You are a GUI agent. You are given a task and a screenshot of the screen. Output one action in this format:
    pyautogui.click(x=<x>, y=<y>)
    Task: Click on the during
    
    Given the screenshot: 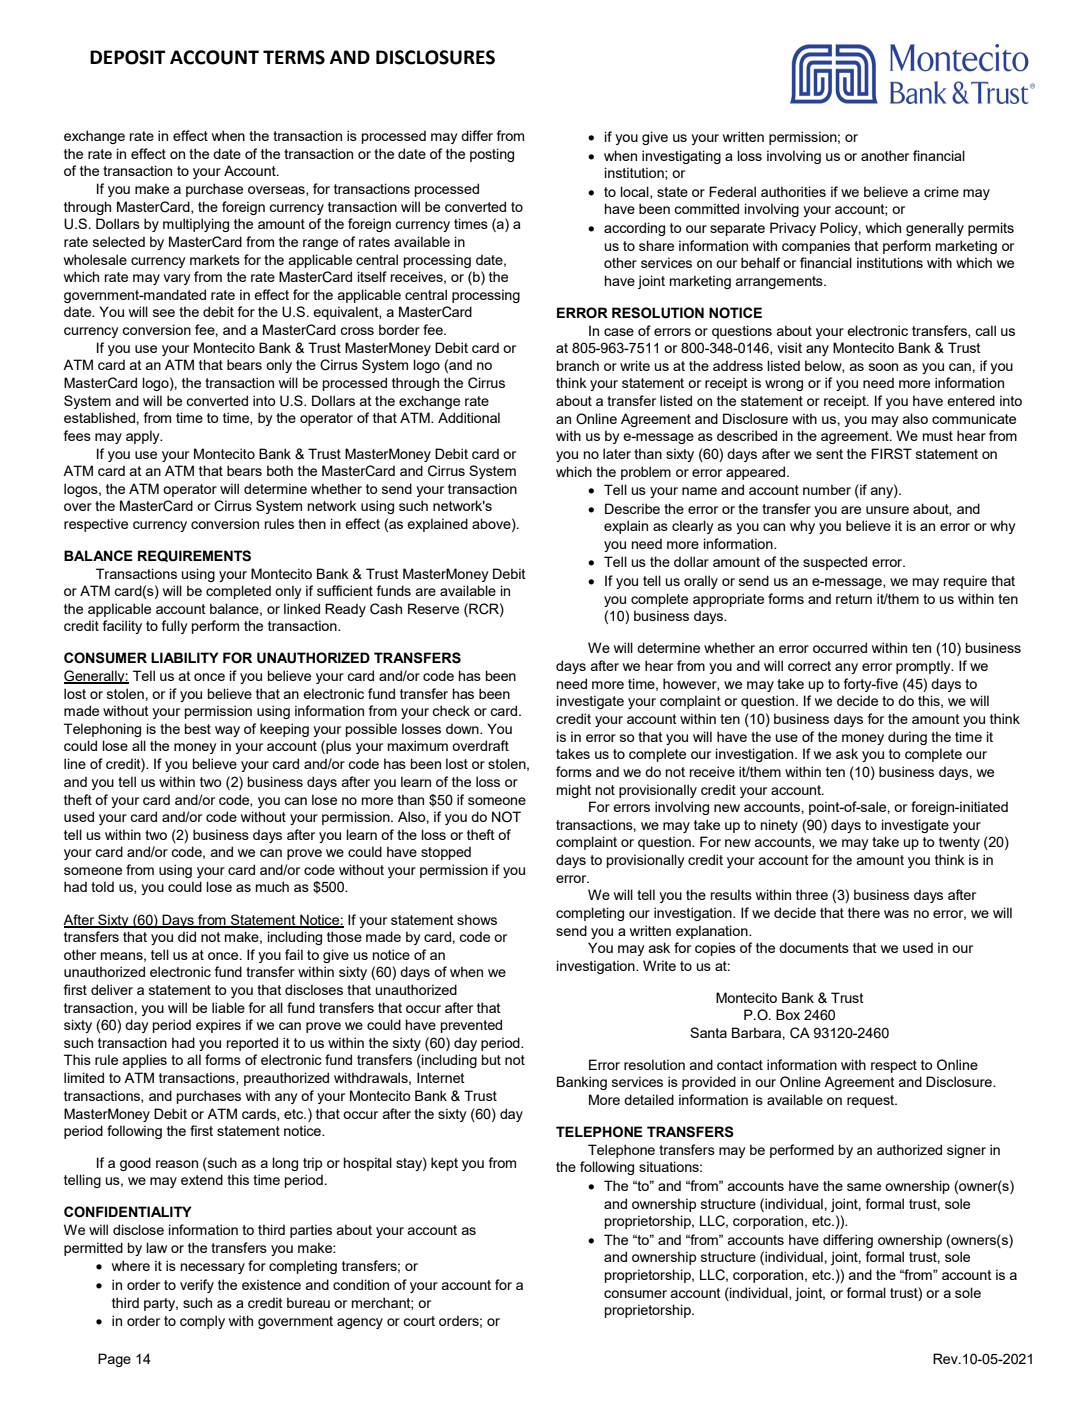 What is the action you would take?
    pyautogui.click(x=907, y=738)
